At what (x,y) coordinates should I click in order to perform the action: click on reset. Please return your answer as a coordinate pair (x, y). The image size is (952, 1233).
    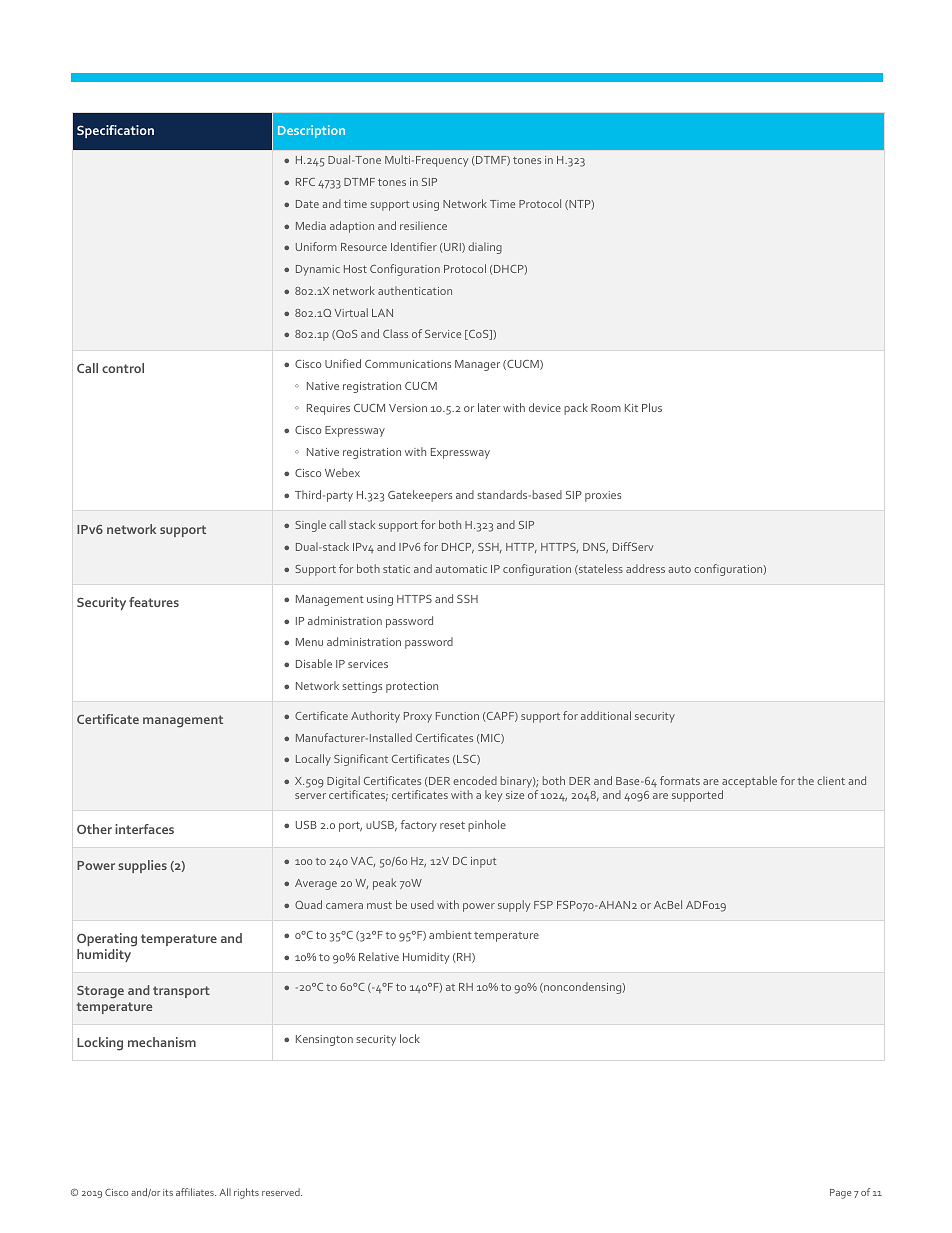
    Looking at the image, I should click on (452, 825).
